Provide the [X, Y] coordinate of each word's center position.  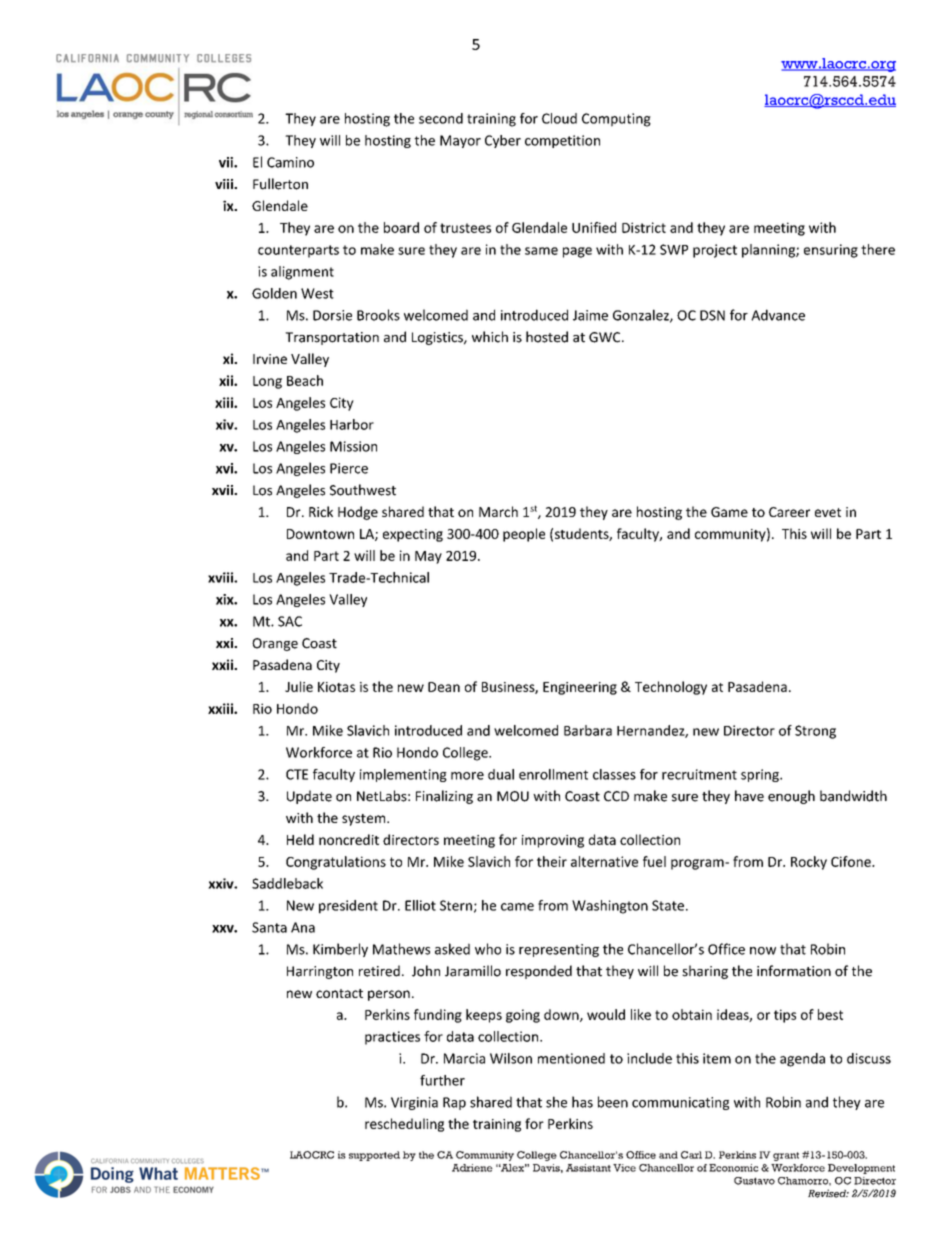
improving [553, 841]
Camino [290, 162]
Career [789, 512]
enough [791, 797]
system [365, 820]
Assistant [588, 1168]
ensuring [831, 251]
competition [562, 141]
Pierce [349, 468]
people [524, 535]
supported [374, 1156]
